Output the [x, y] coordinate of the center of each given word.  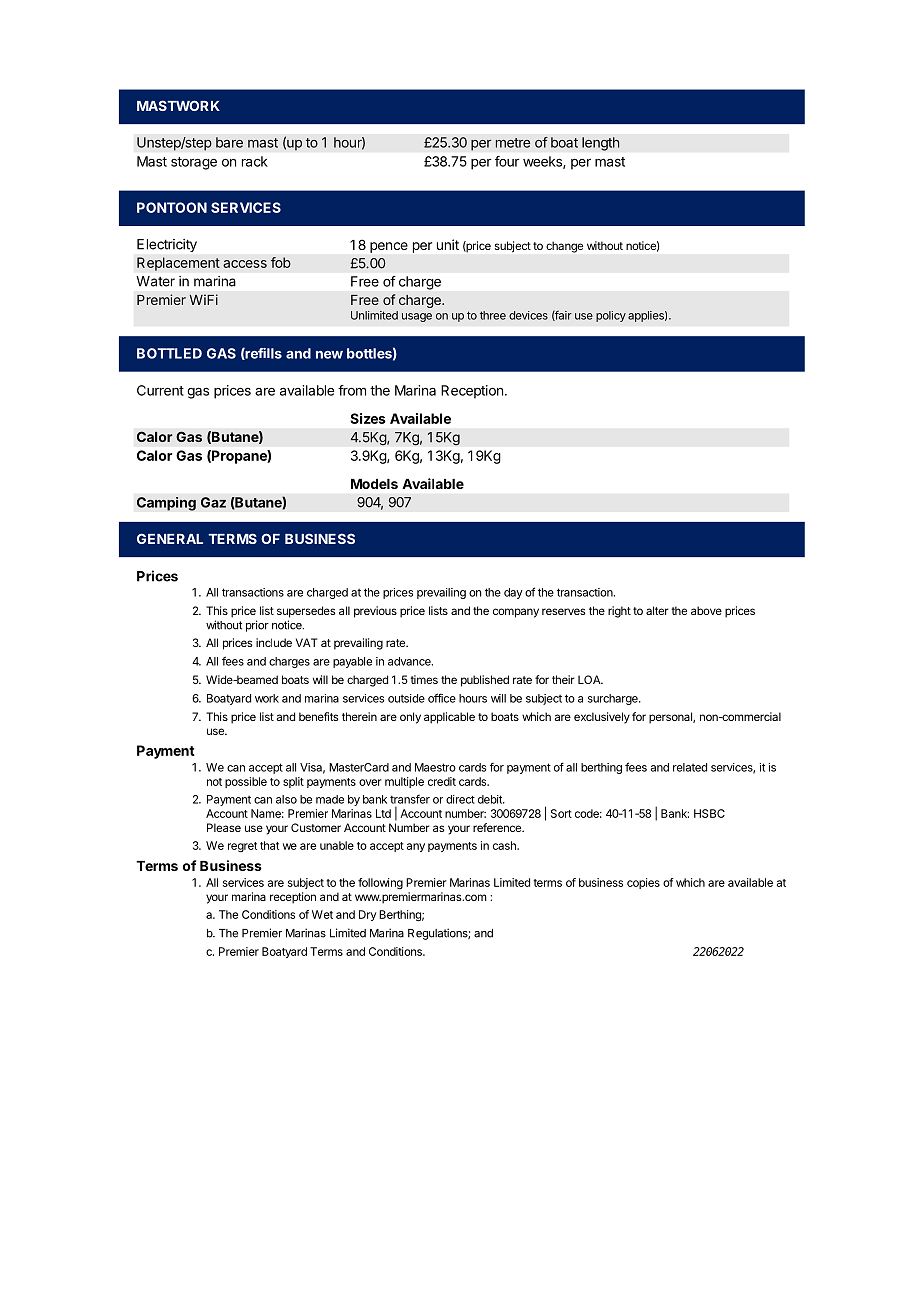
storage [194, 163]
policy [611, 316]
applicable [449, 718]
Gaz [213, 502]
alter [657, 610]
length [601, 144]
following [380, 883]
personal [671, 718]
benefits [318, 716]
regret [242, 847]
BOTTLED [169, 353]
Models [374, 484]
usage [417, 317]
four [507, 161]
